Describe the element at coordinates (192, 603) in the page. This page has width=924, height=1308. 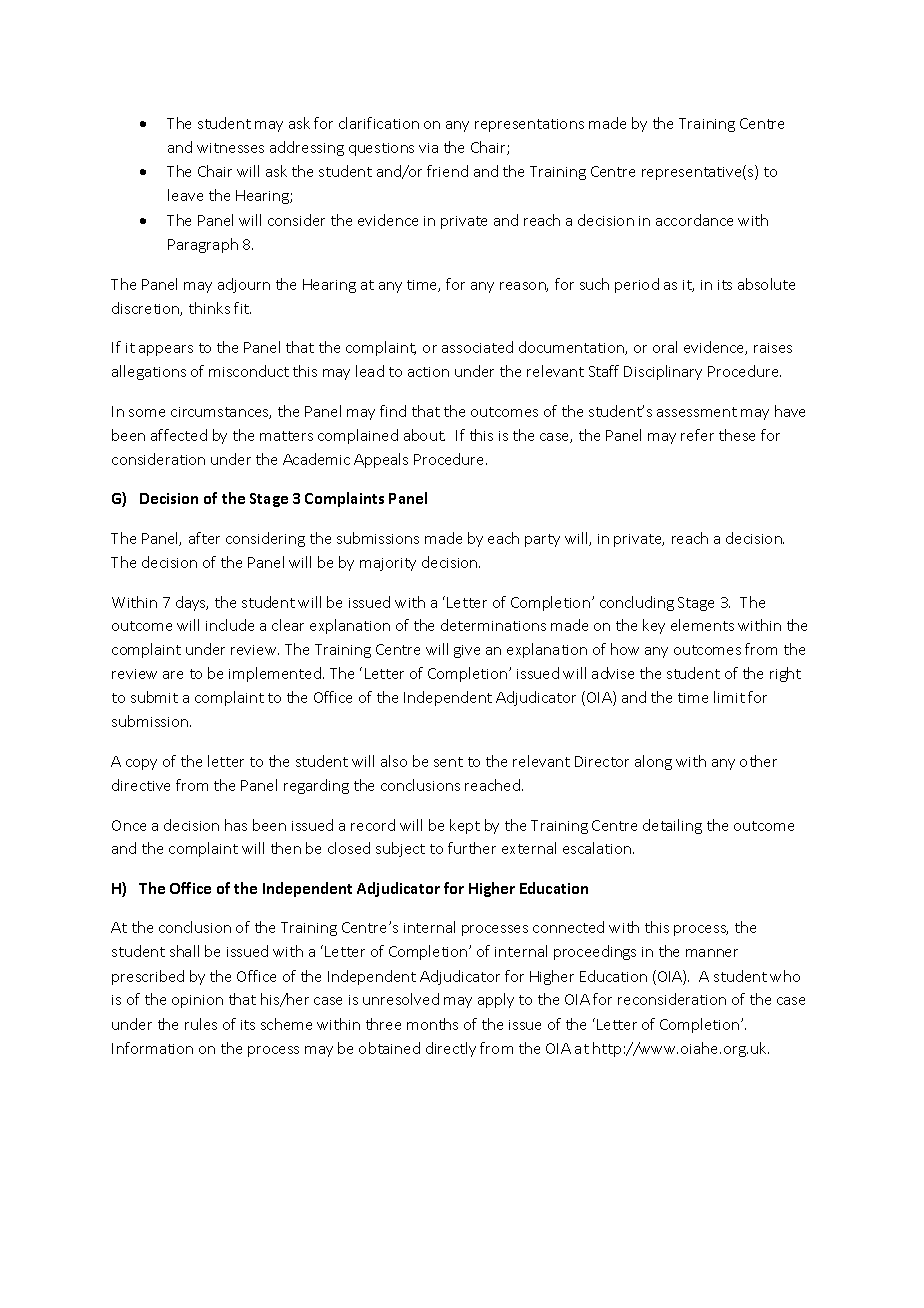
I see `days` at that location.
